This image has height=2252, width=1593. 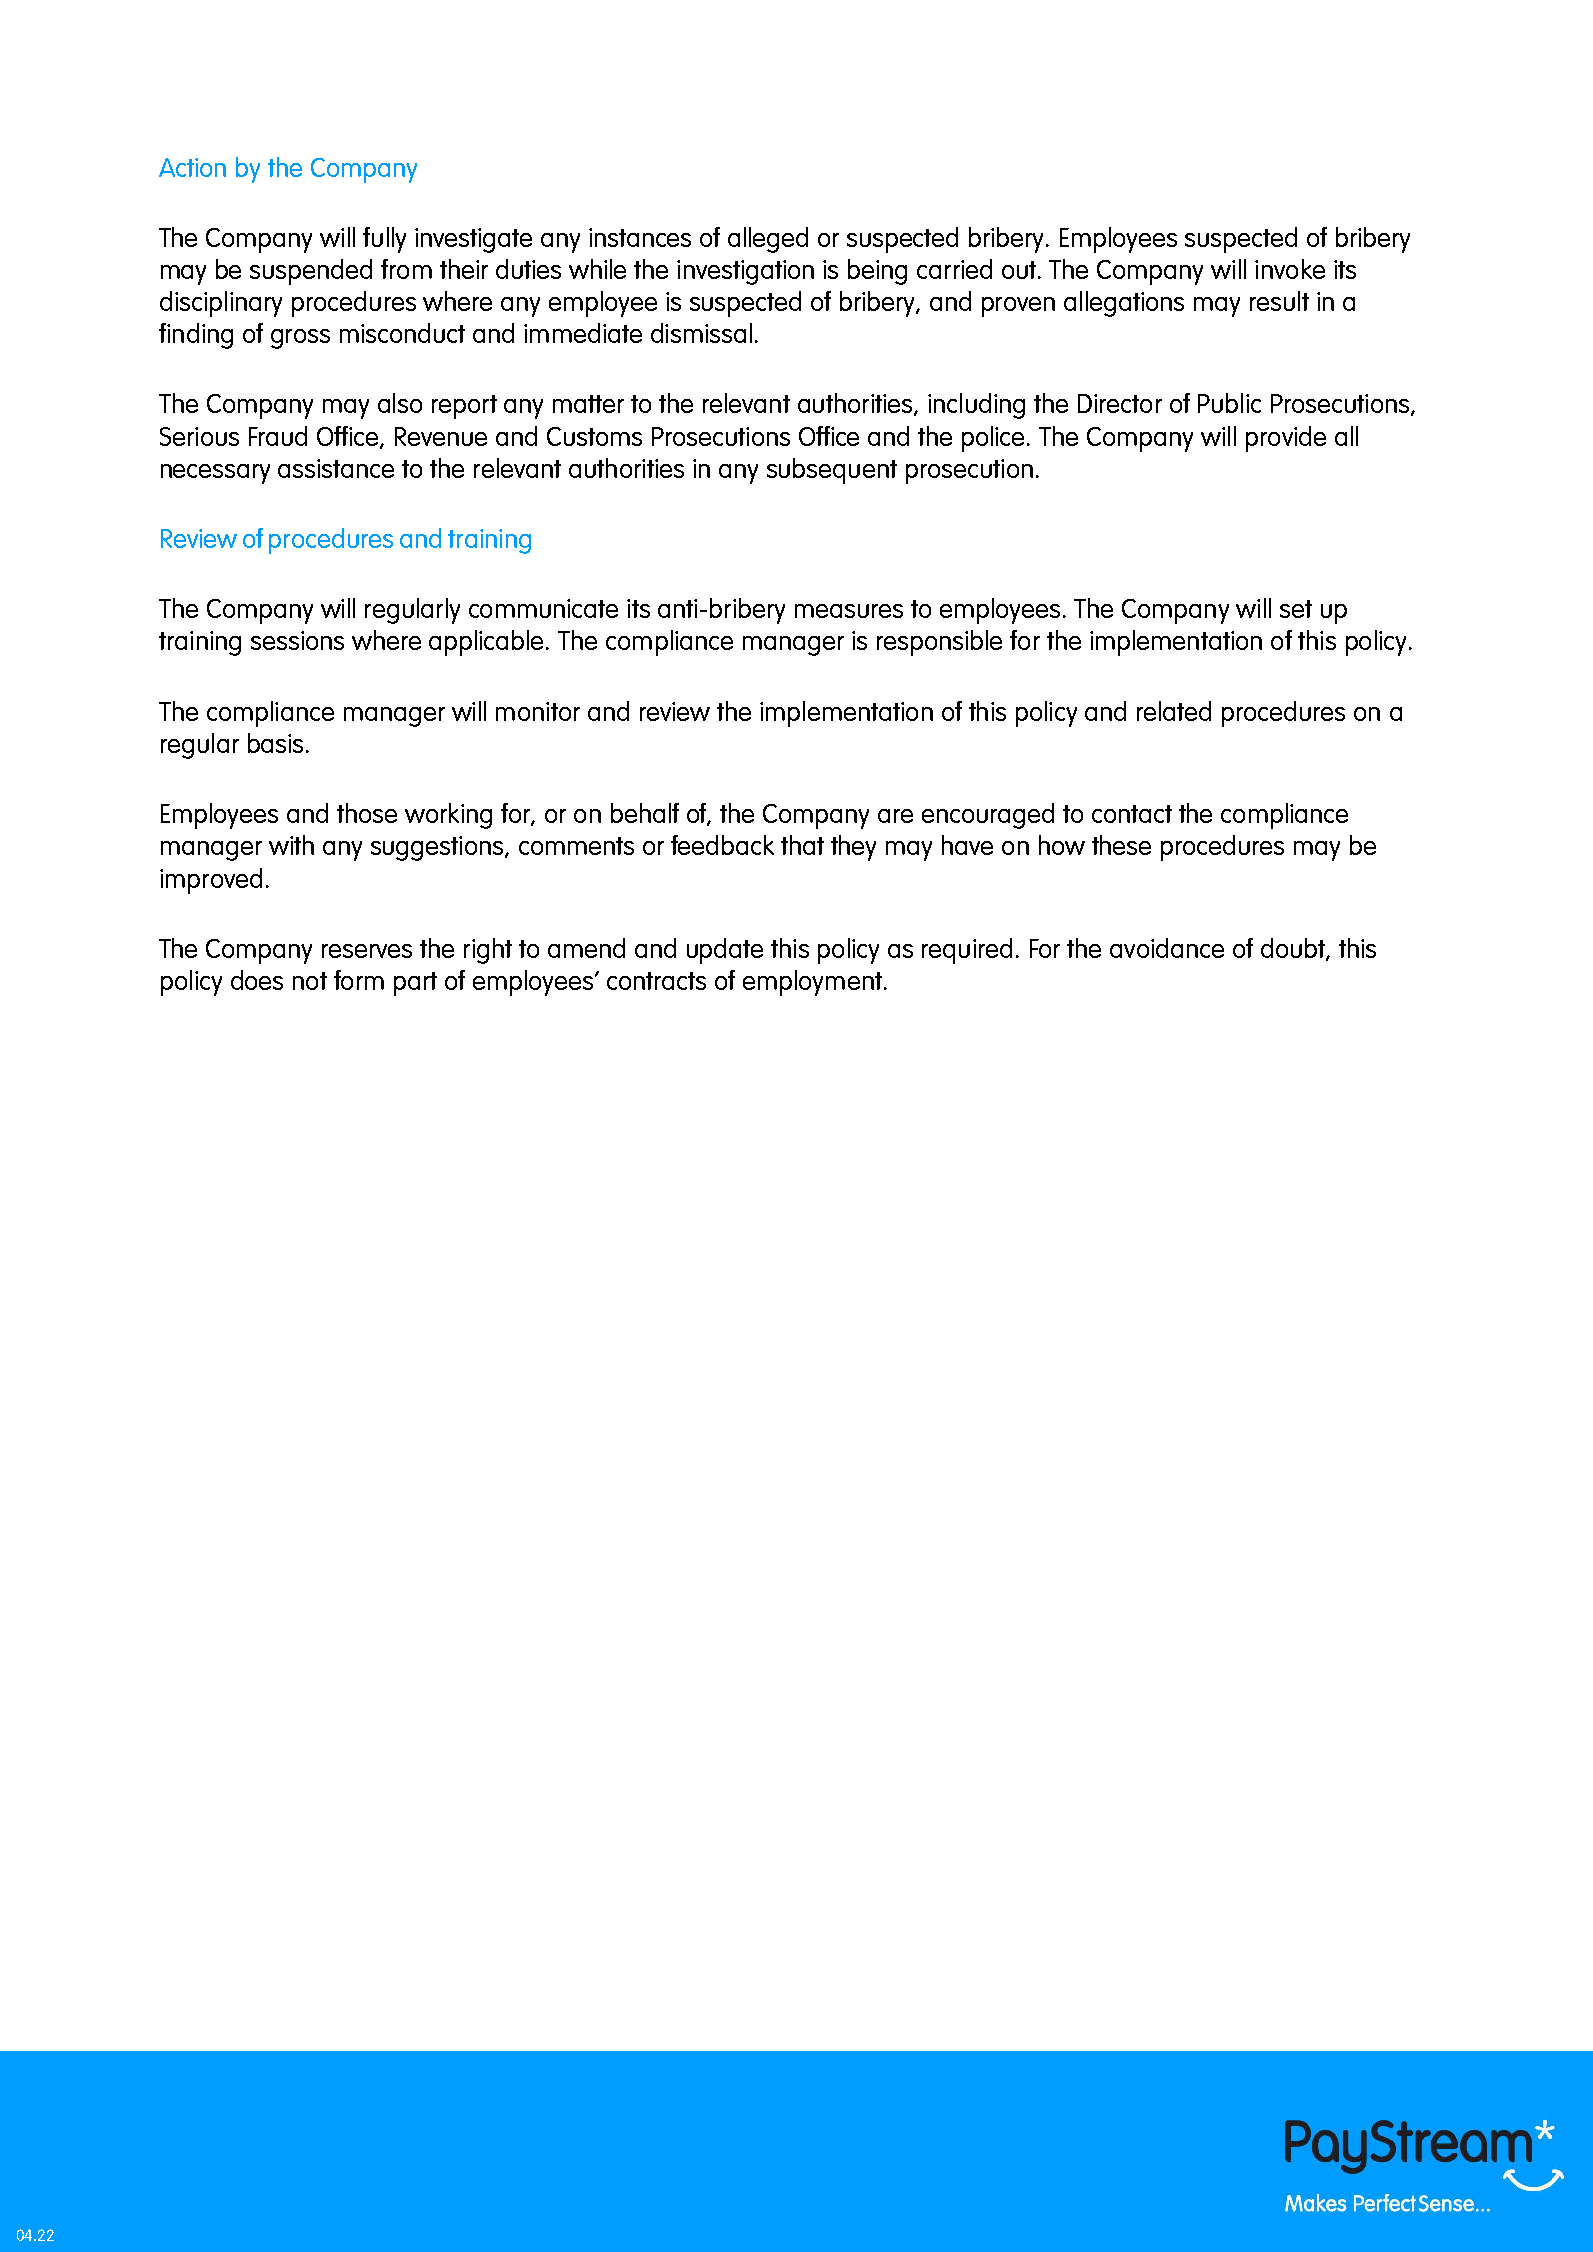 I want to click on invoke, so click(x=1290, y=269).
